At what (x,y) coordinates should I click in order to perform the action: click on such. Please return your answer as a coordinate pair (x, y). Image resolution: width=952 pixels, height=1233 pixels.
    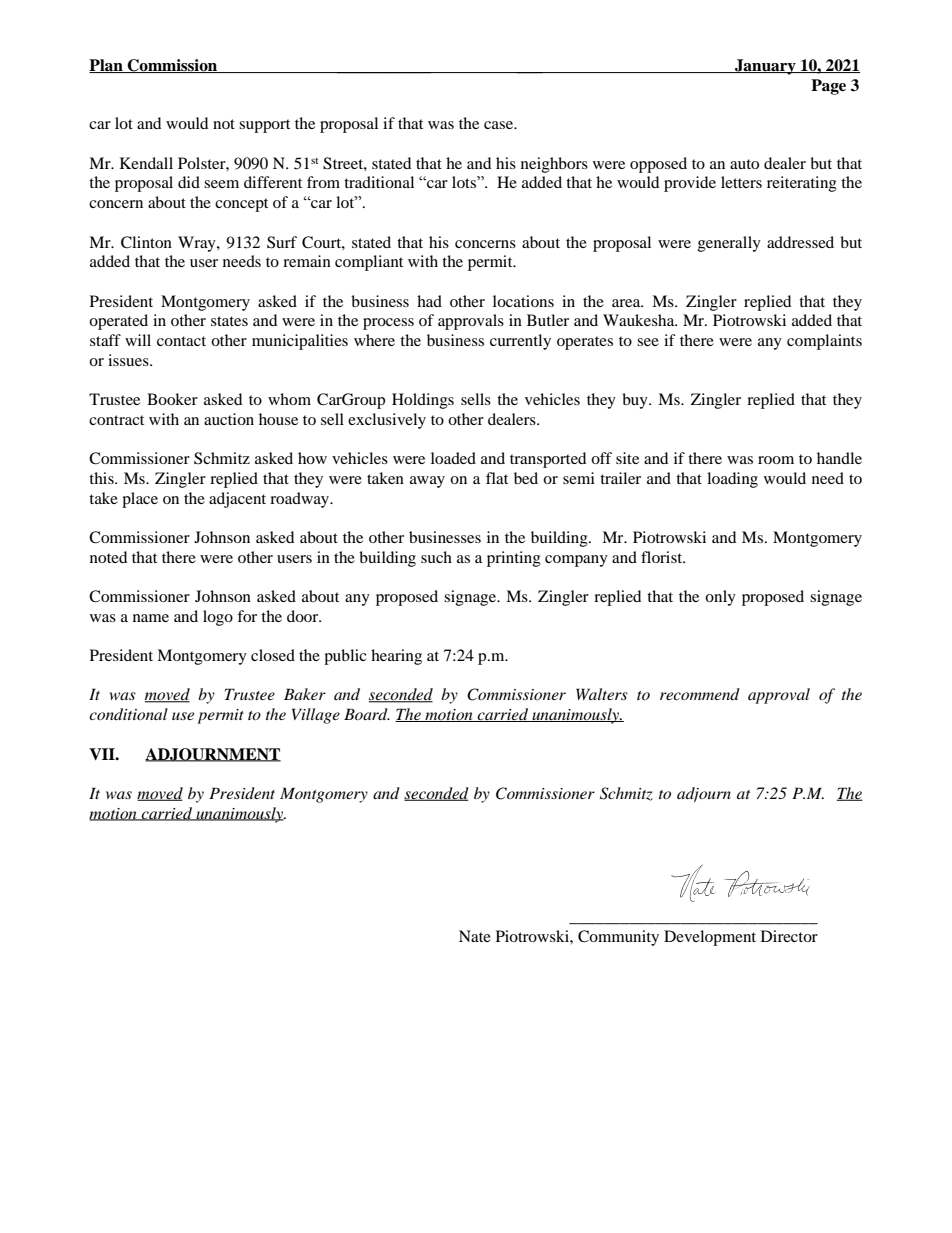
    Looking at the image, I should click on (436, 557).
